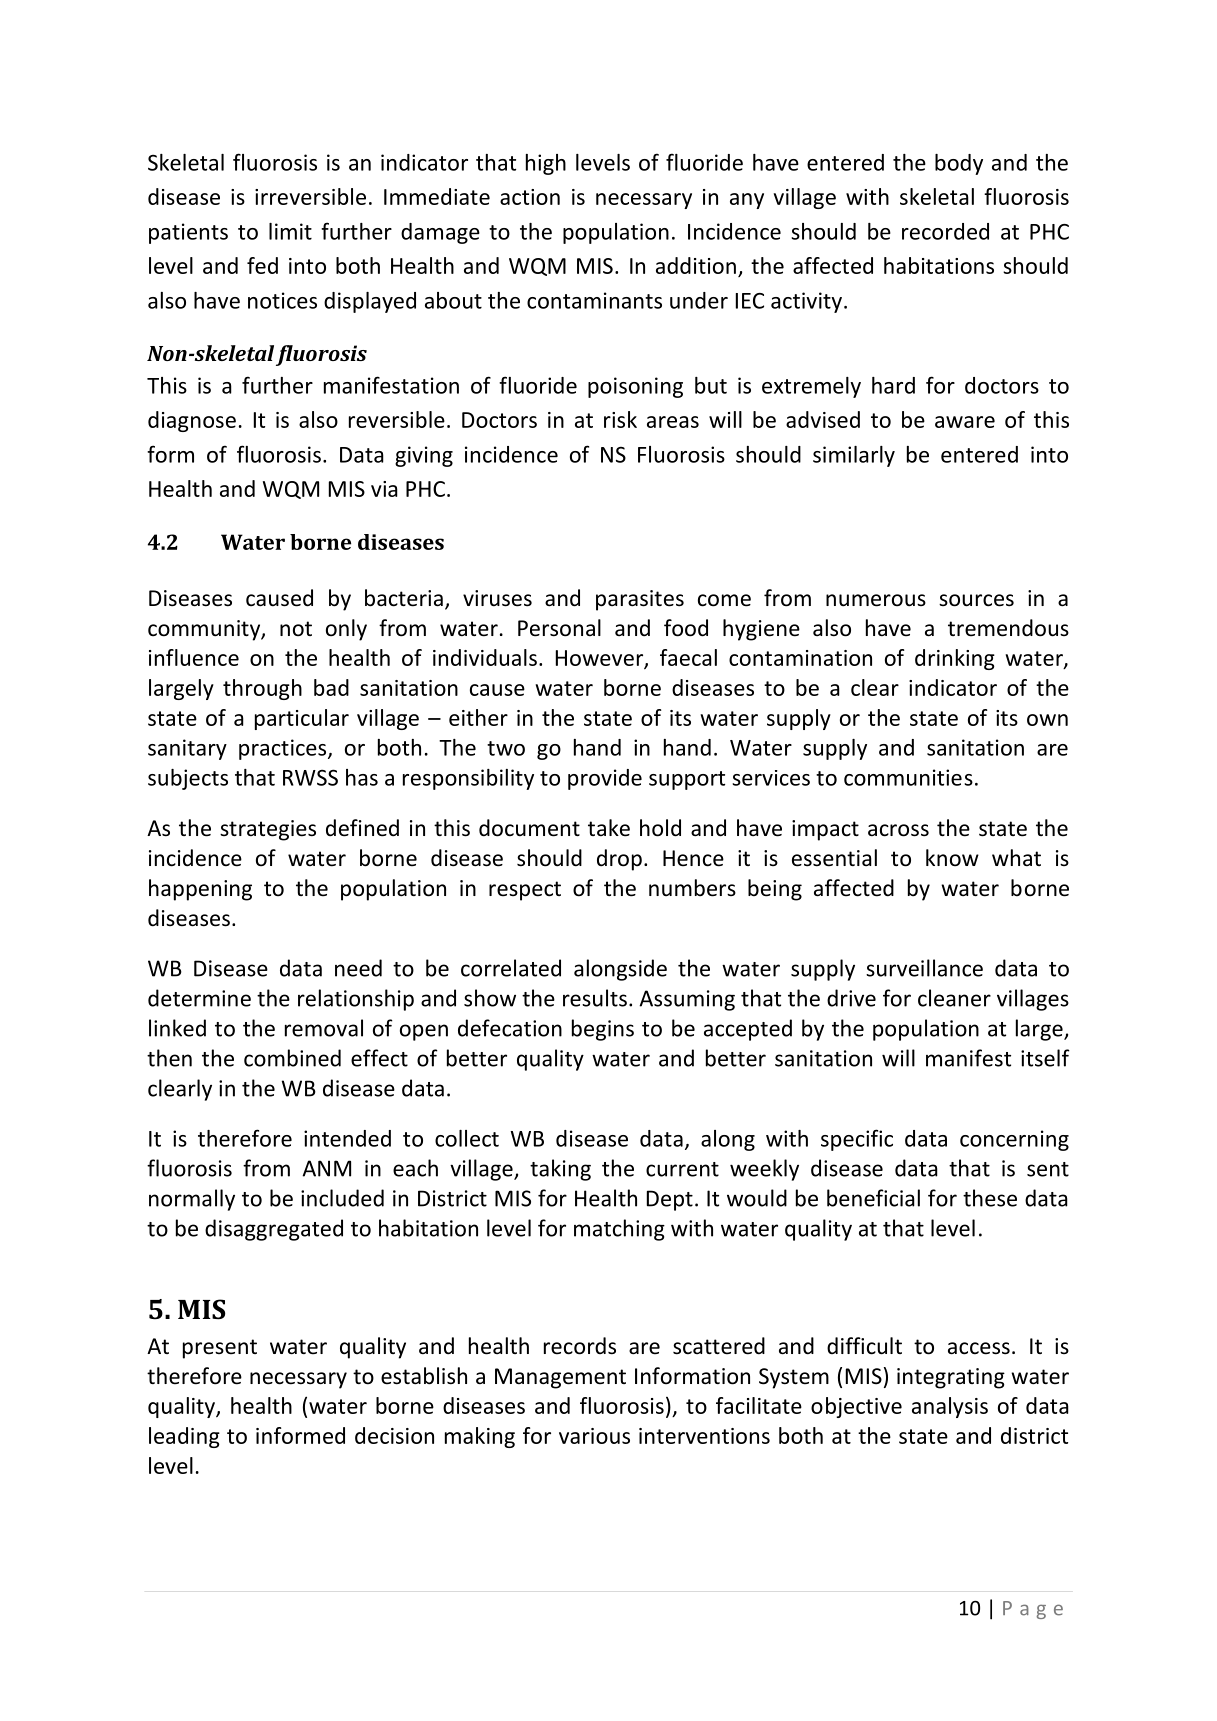 The image size is (1217, 1721). I want to click on limit, so click(290, 231).
